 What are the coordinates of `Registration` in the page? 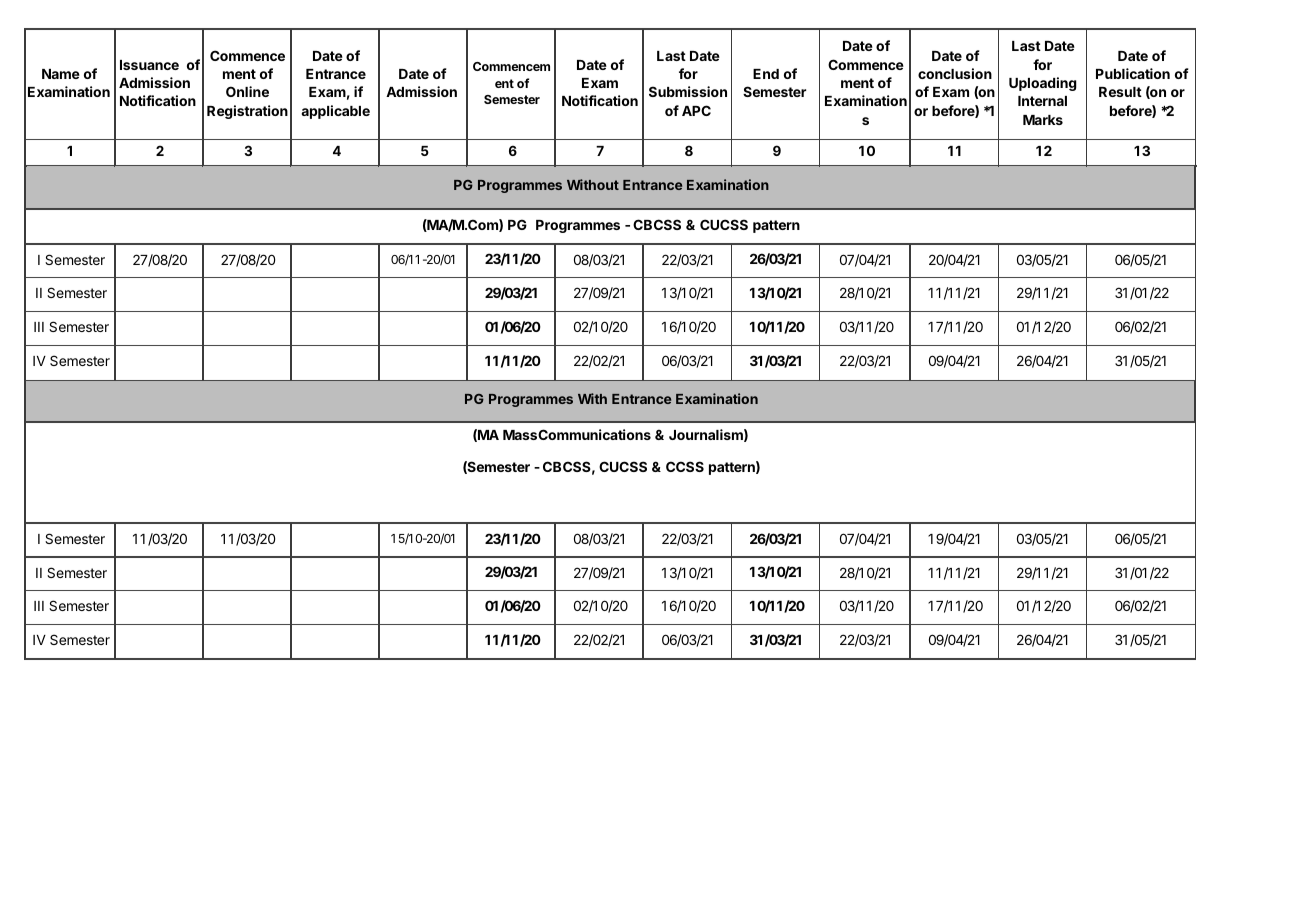 It's located at (247, 112).
